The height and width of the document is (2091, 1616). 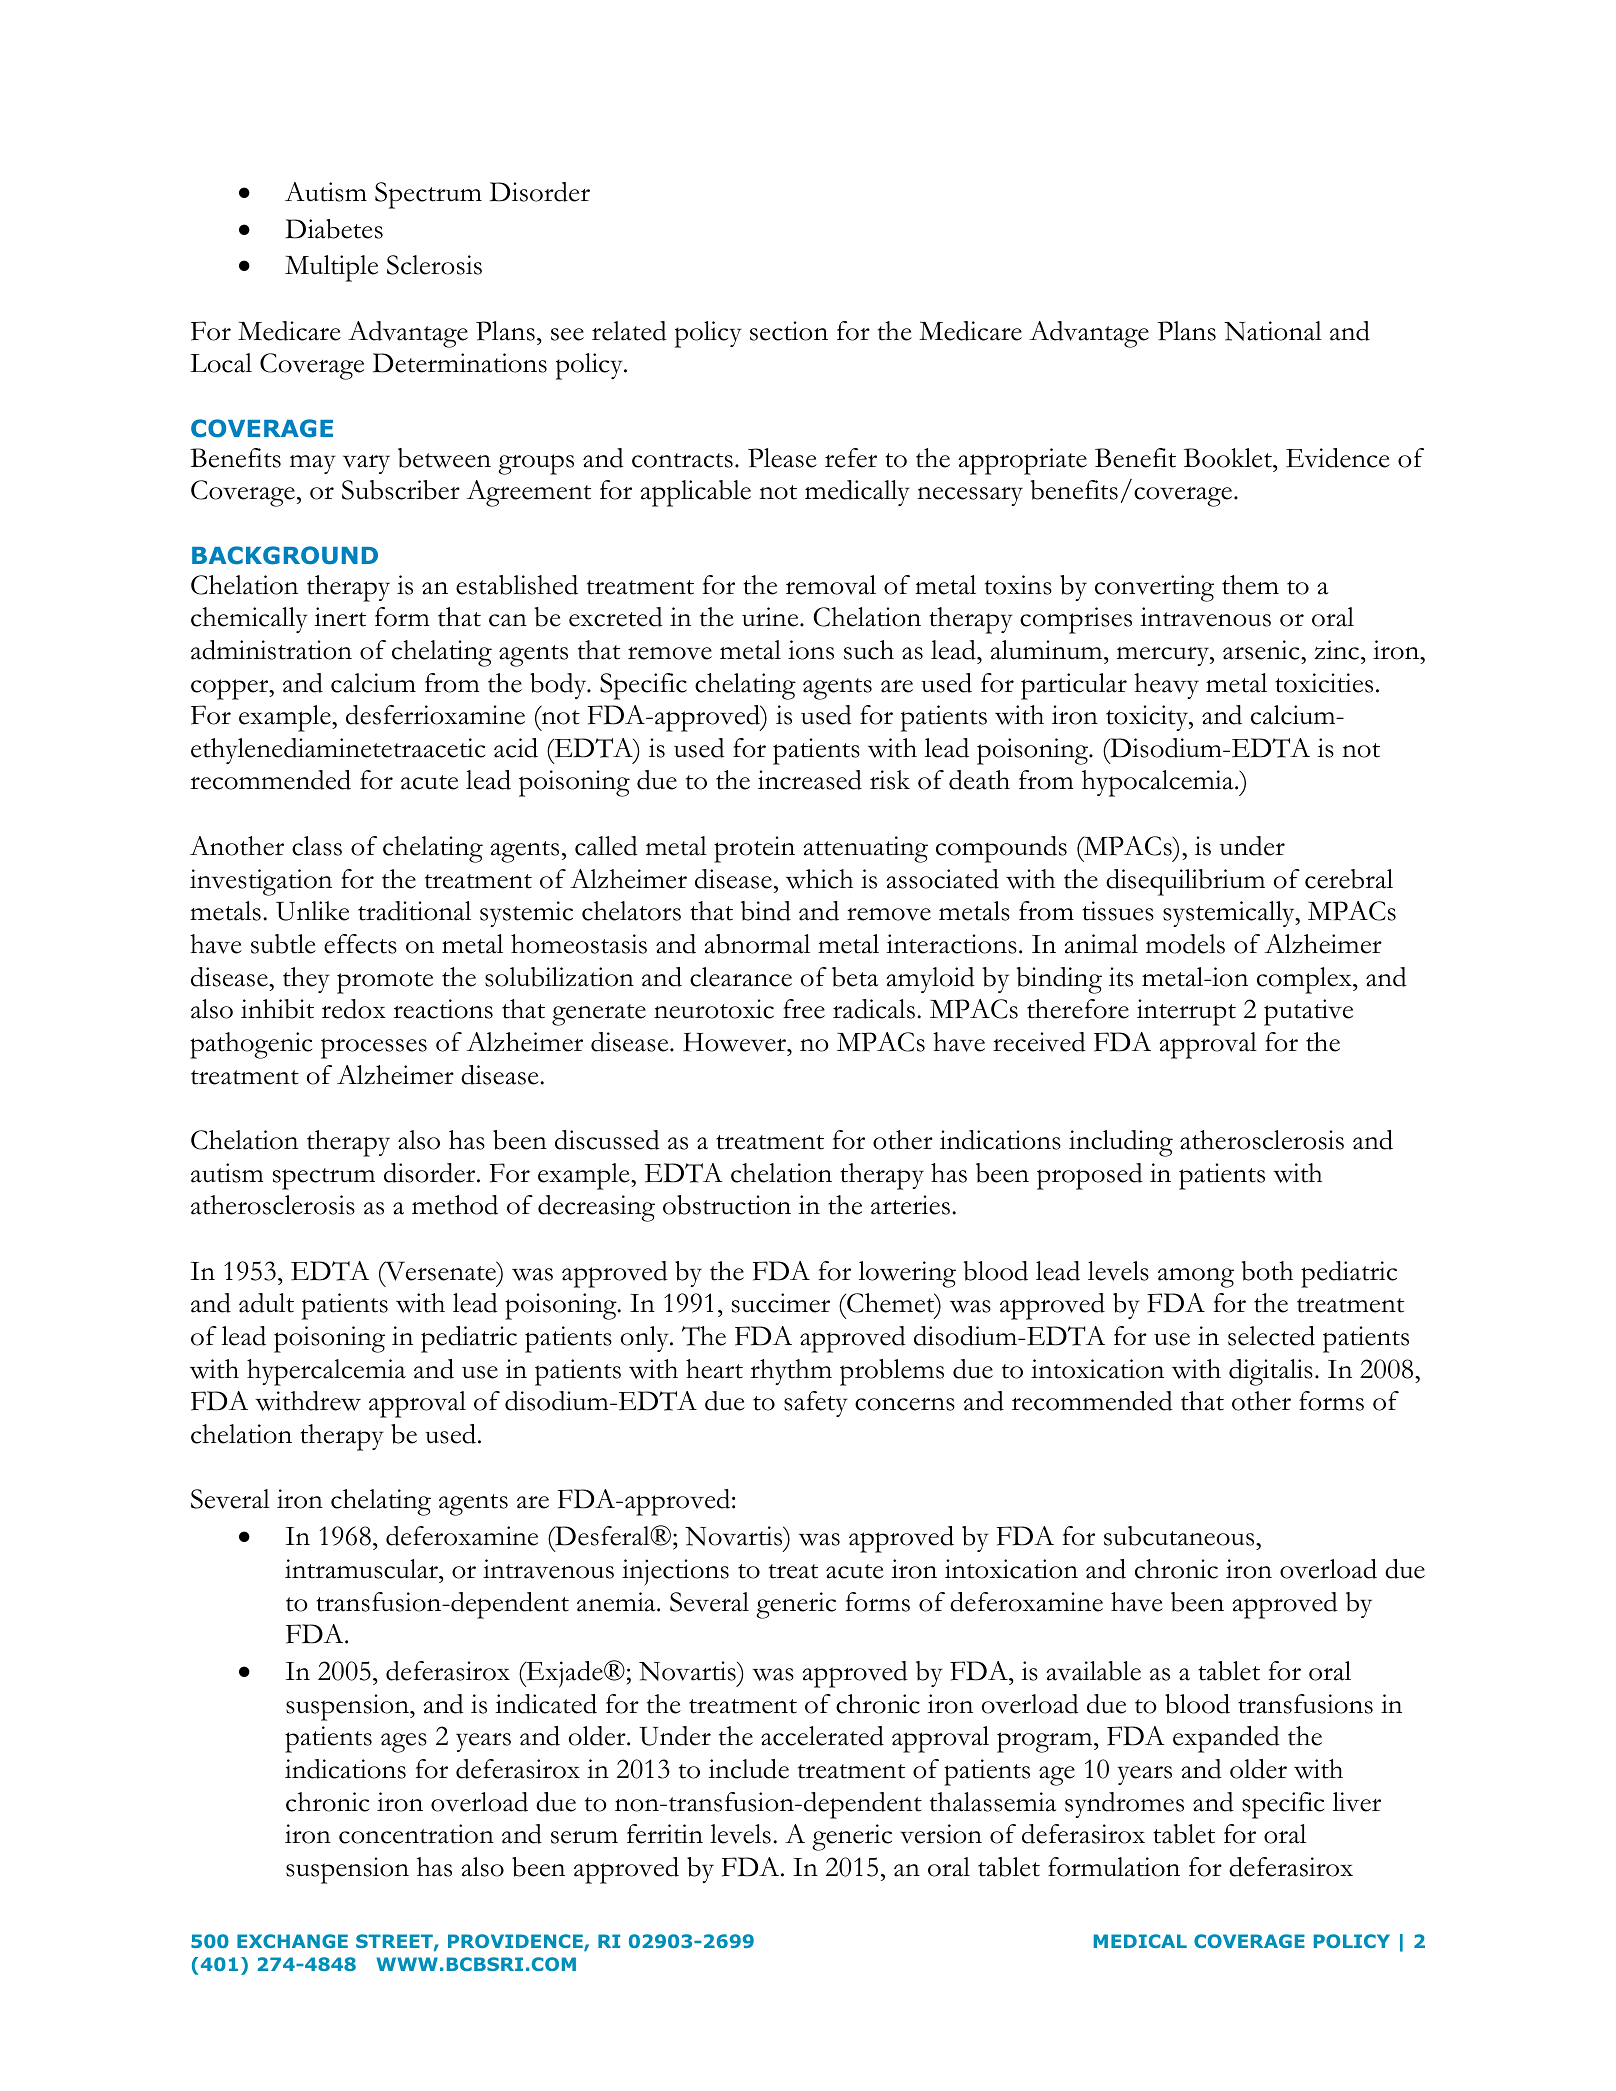 I want to click on processes, so click(x=374, y=1048).
